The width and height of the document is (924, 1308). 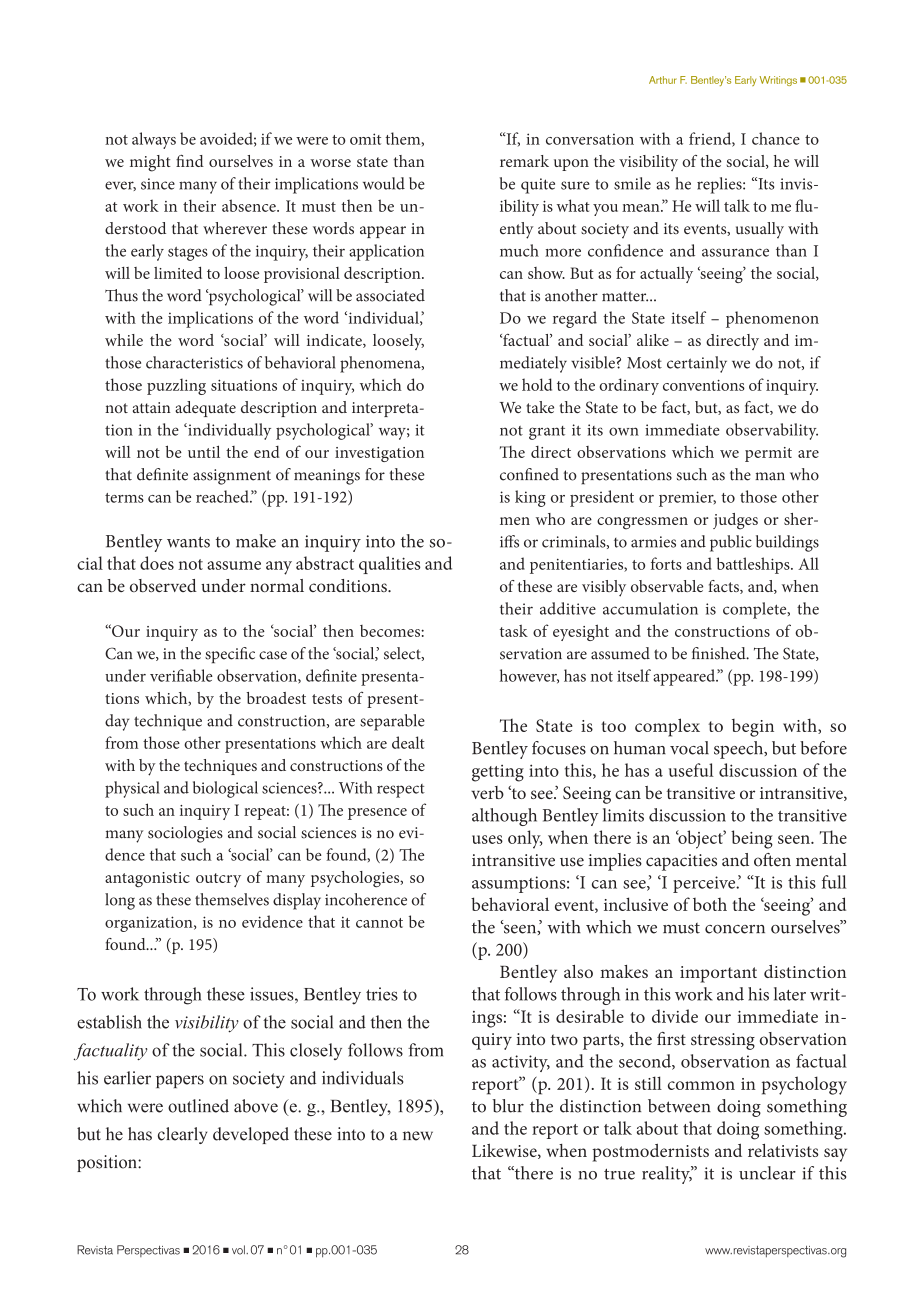 I want to click on task, so click(x=514, y=631).
